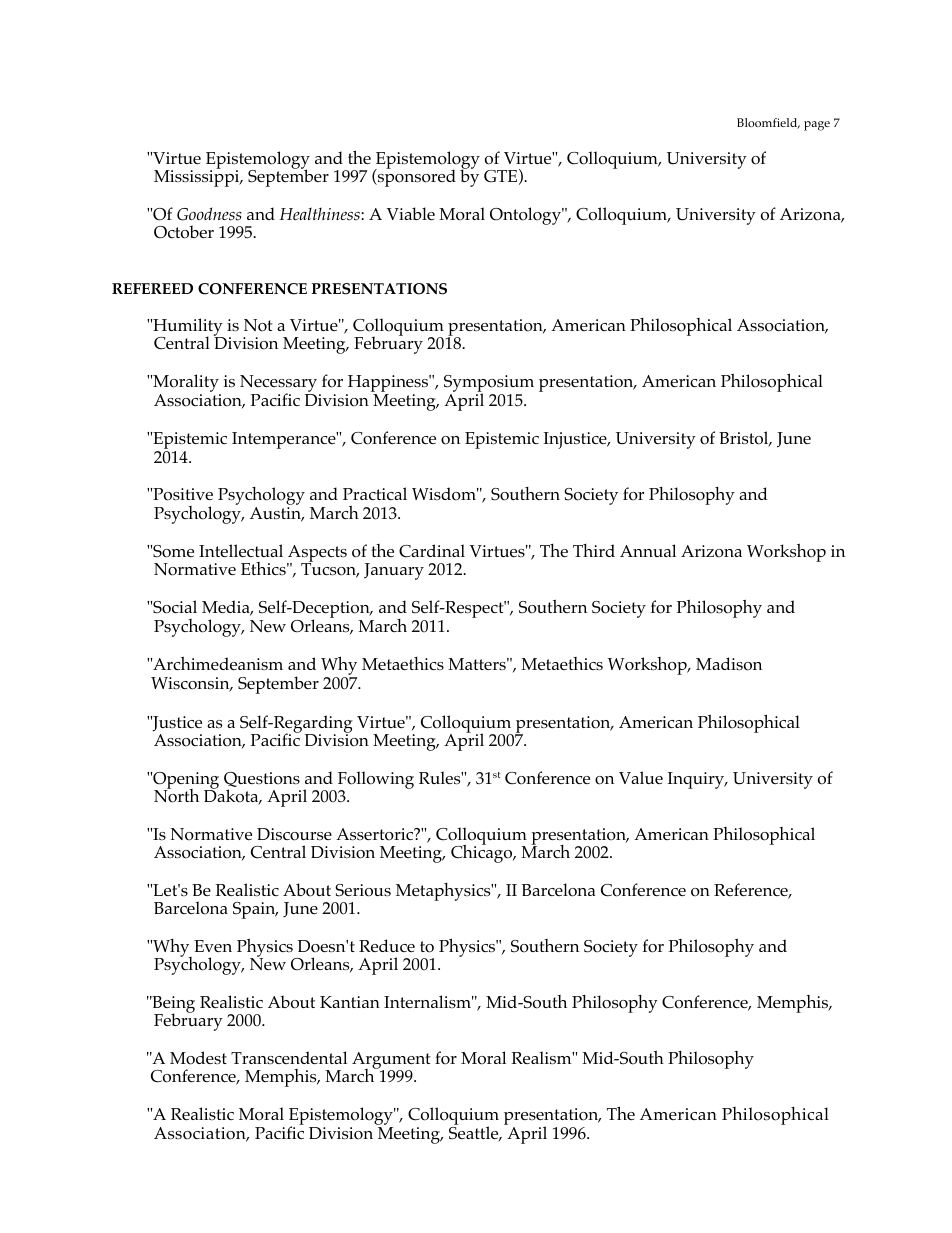 The height and width of the page is (1233, 952). What do you see at coordinates (198, 177) in the page?
I see `Mississippi` at bounding box center [198, 177].
